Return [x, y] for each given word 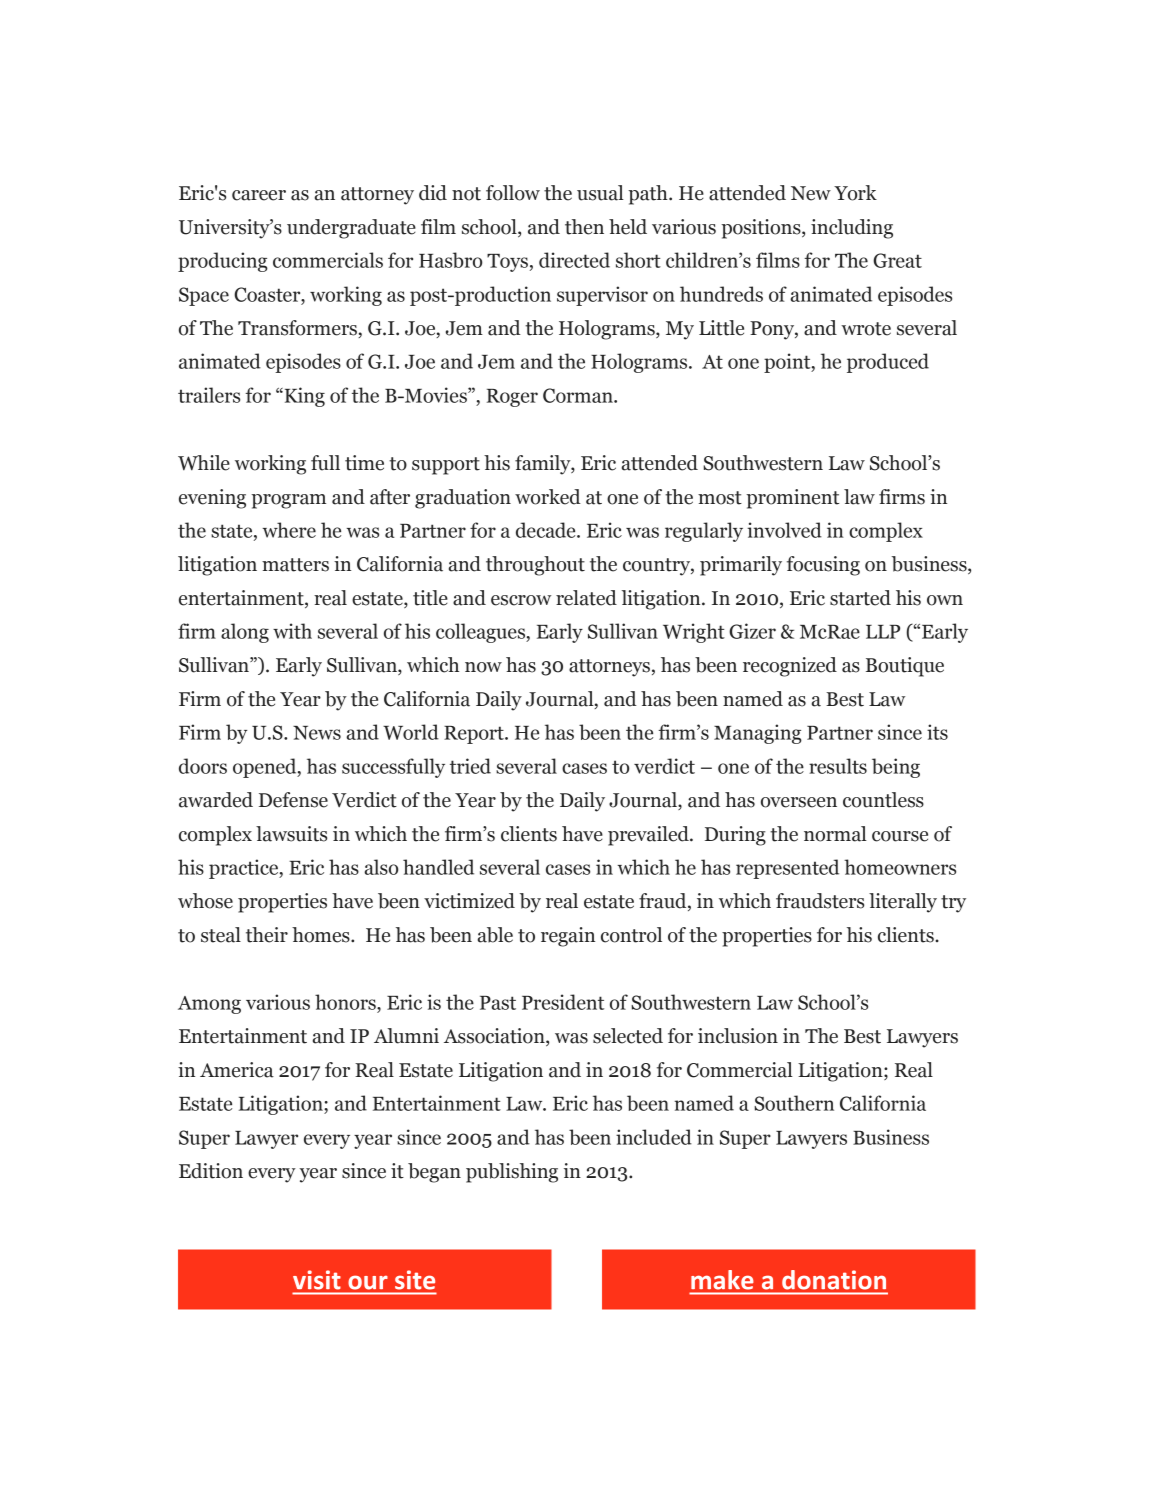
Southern [794, 1103]
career [259, 195]
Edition [211, 1171]
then [584, 227]
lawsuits [291, 834]
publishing [512, 1173]
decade [547, 530]
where [289, 530]
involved [784, 530]
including [852, 229]
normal [835, 834]
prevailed [649, 836]
